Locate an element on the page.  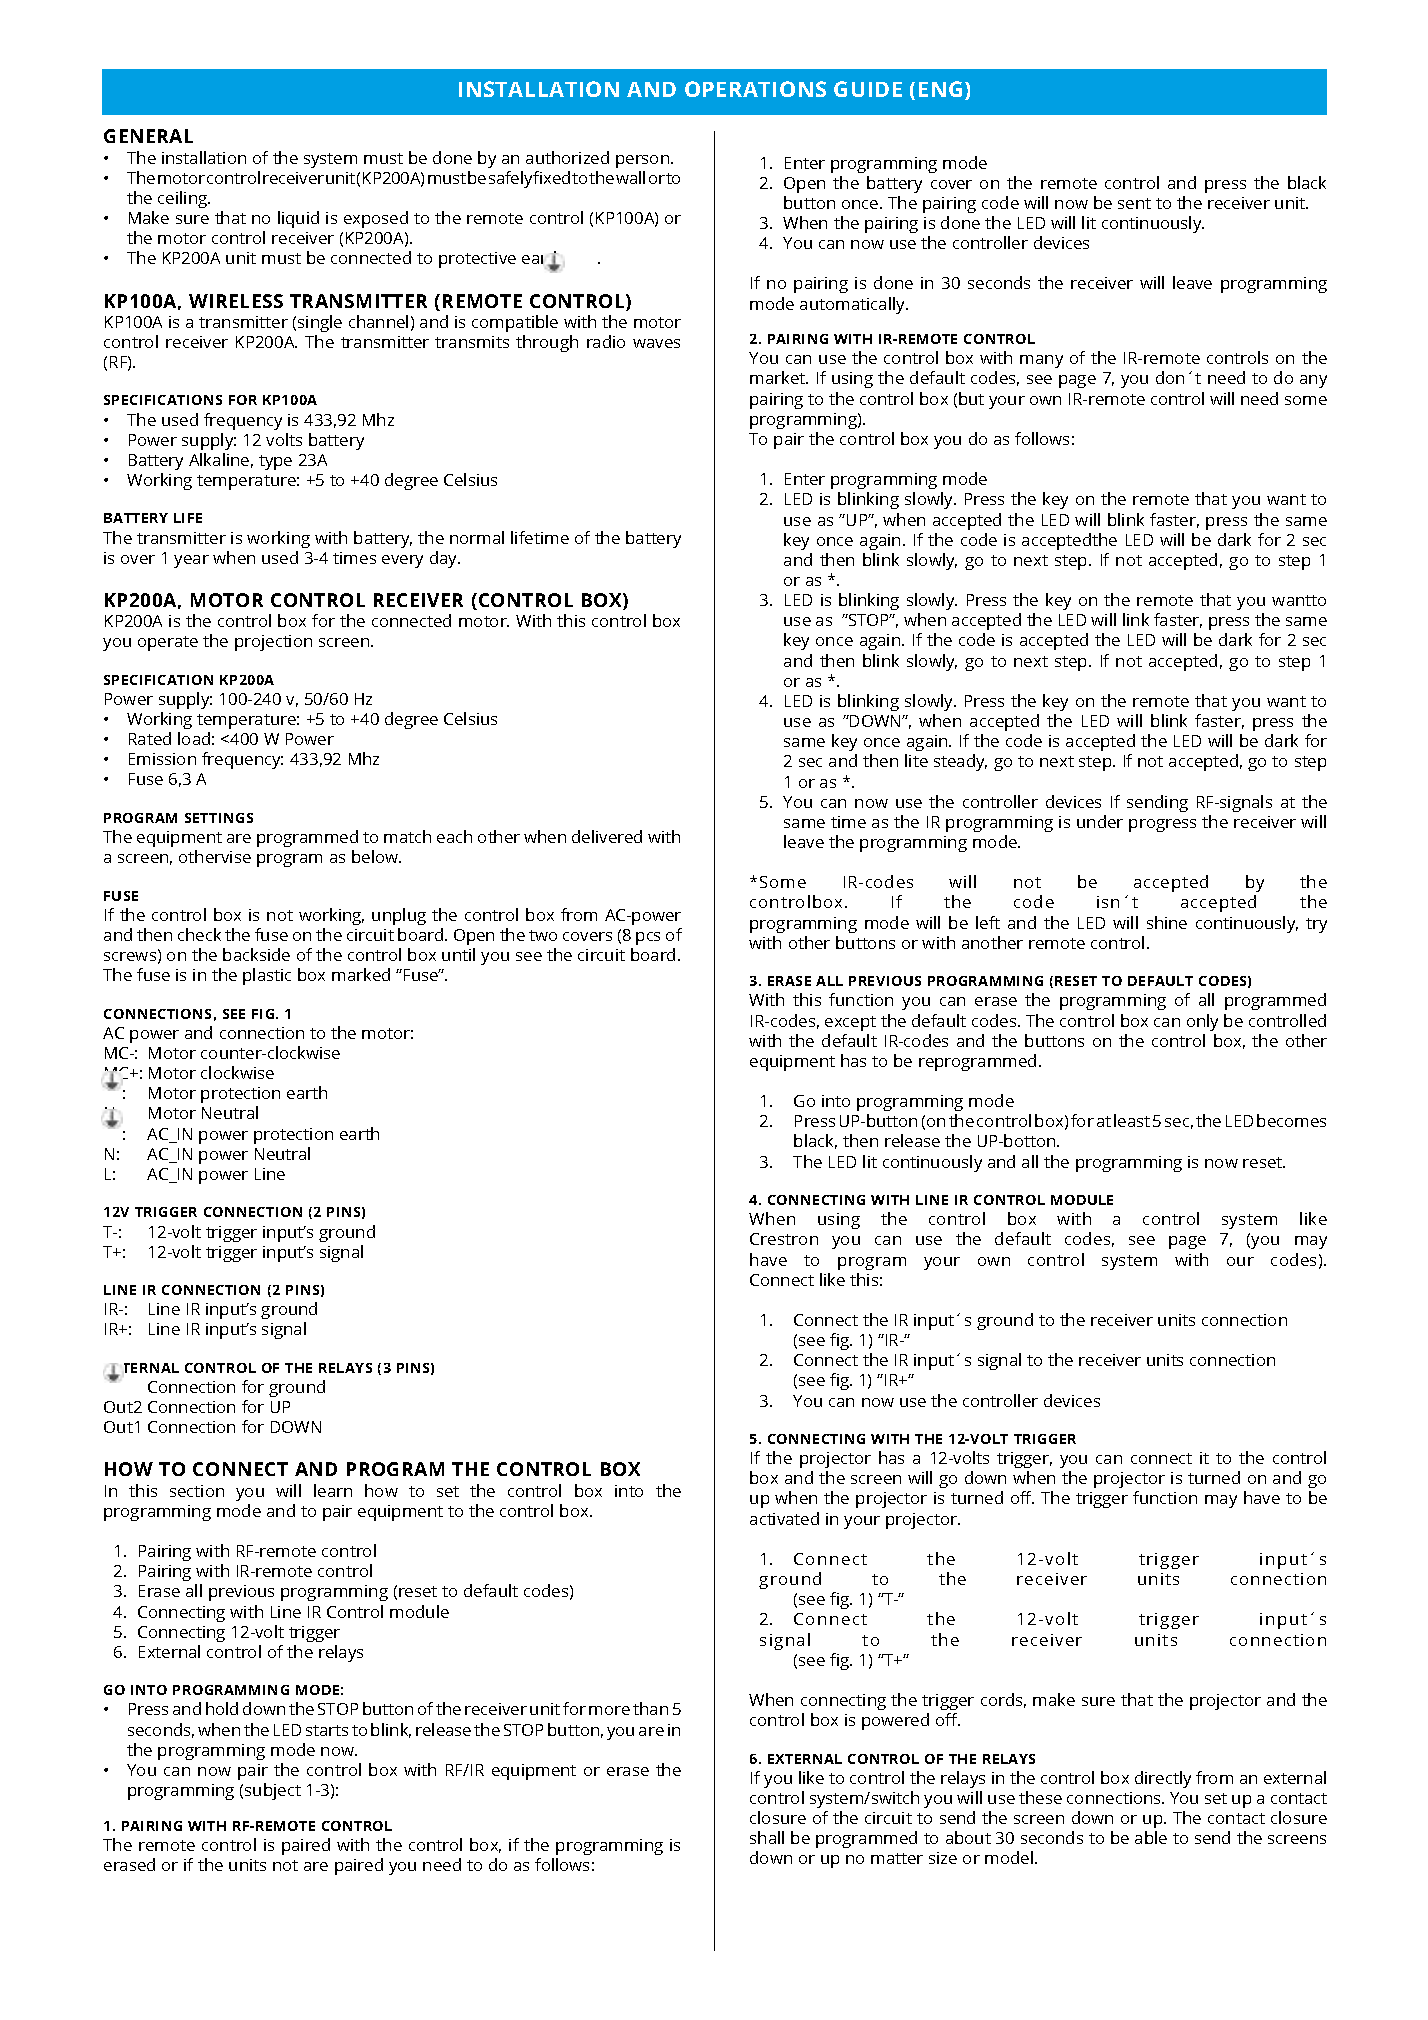
year is located at coordinates (191, 561).
